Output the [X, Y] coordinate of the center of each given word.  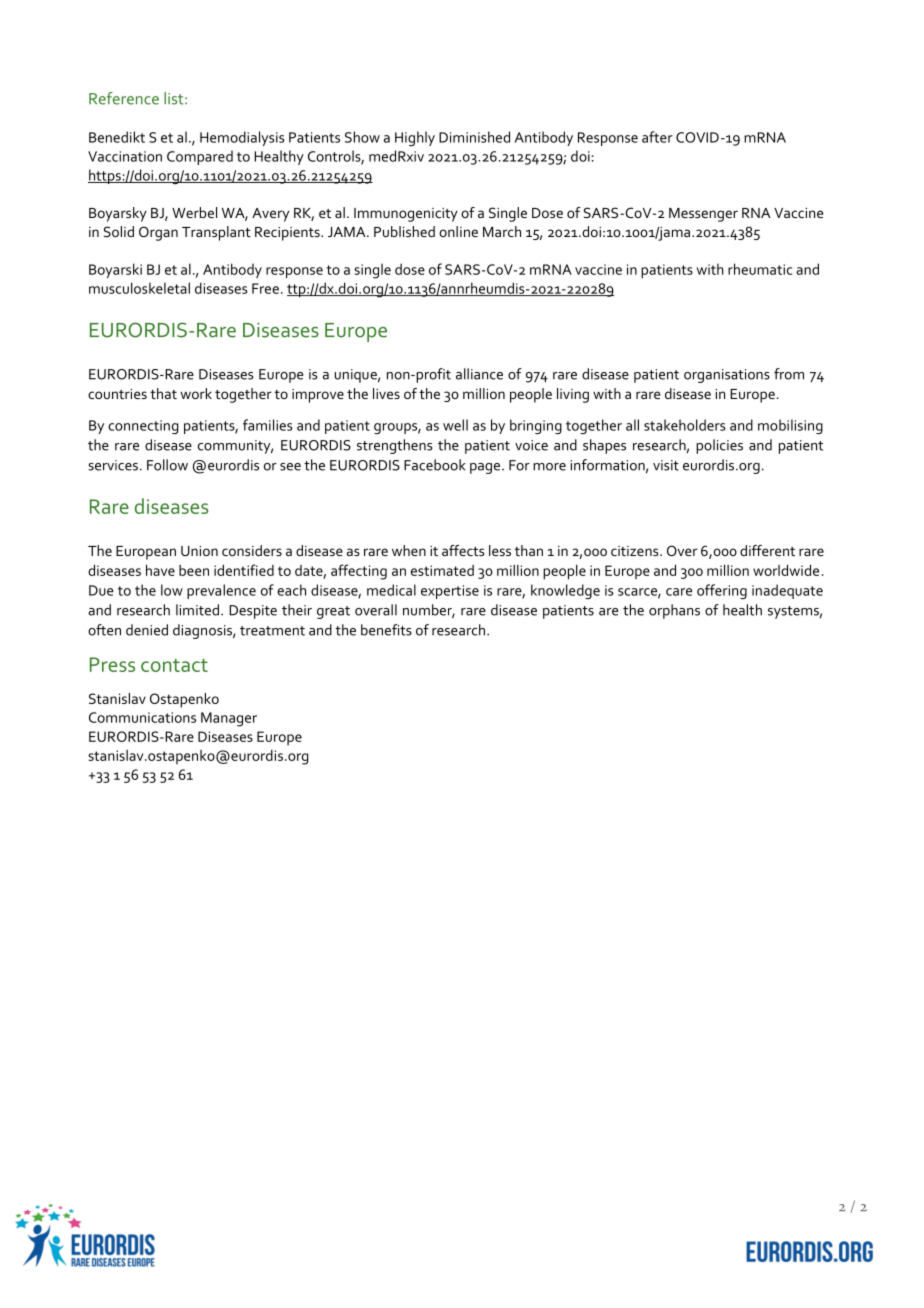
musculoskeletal [139, 288]
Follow [167, 465]
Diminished [474, 137]
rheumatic [760, 269]
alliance [479, 374]
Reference [124, 98]
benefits [386, 630]
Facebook [435, 465]
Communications [142, 717]
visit [666, 465]
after [657, 137]
